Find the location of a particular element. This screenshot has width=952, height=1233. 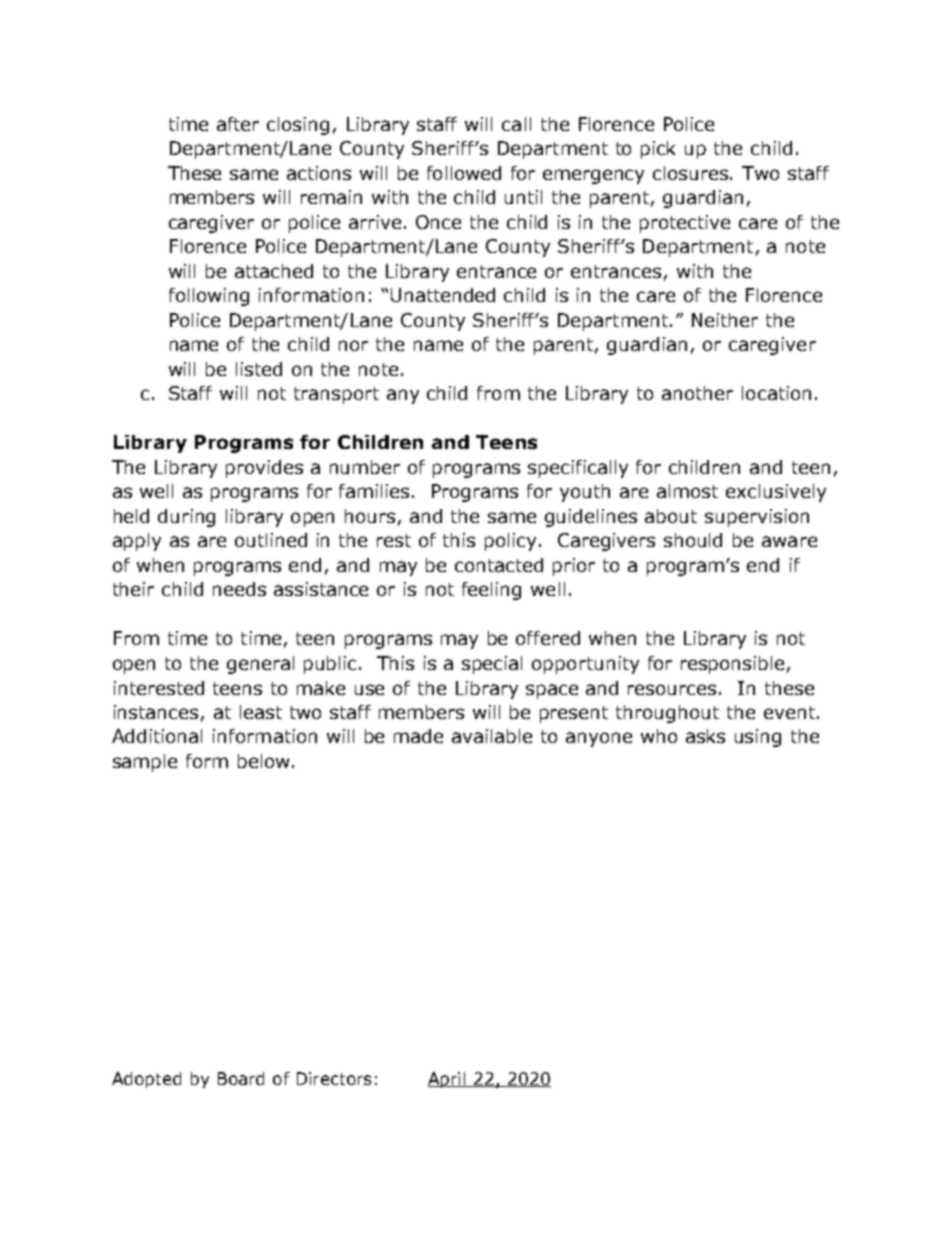

number is located at coordinates (365, 467).
